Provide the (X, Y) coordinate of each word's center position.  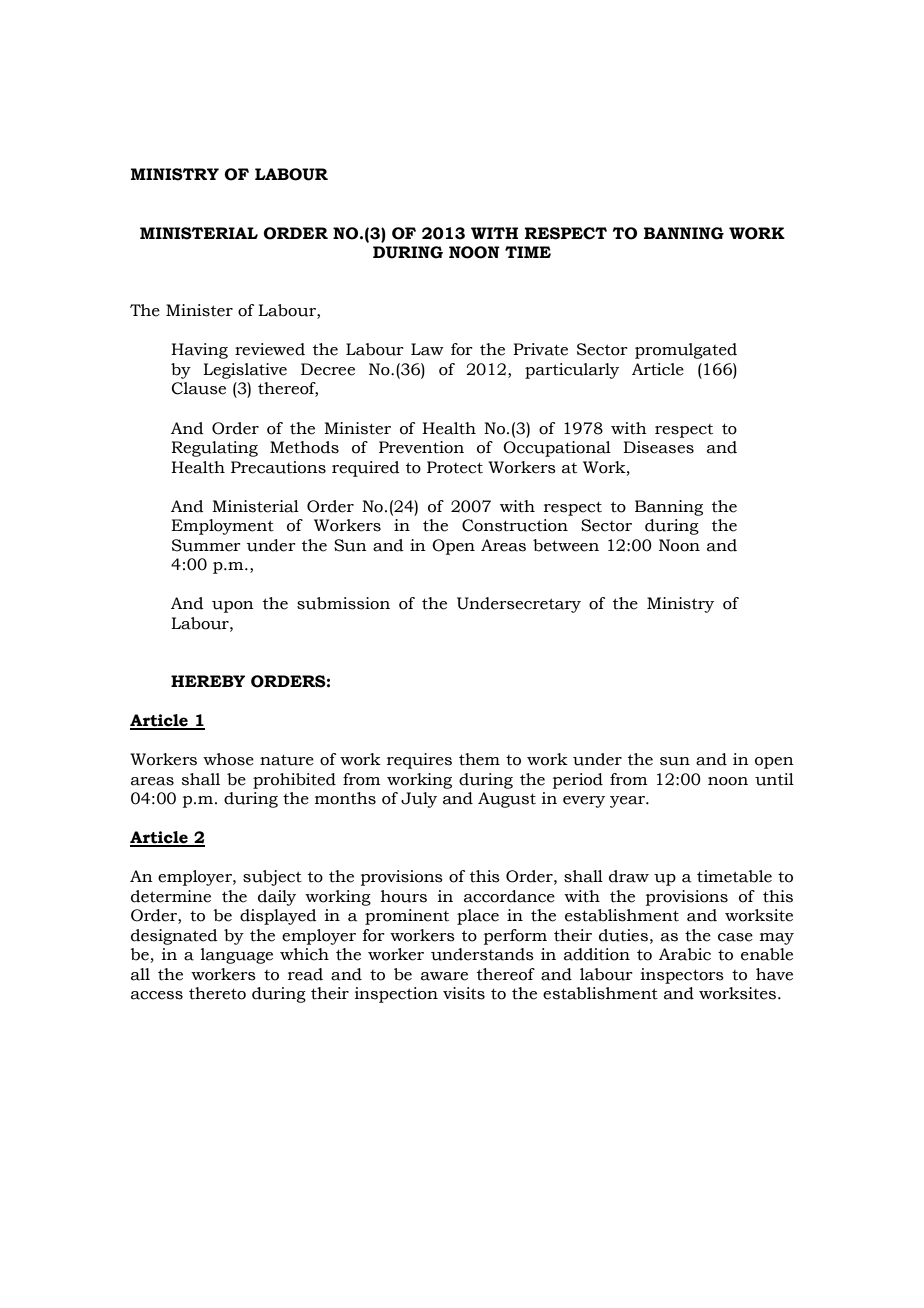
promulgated (686, 351)
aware (444, 976)
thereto (217, 993)
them (479, 759)
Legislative (245, 371)
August (507, 800)
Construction (515, 525)
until (774, 779)
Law (427, 349)
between (566, 545)
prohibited (294, 781)
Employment (222, 527)
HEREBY (208, 681)
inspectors (682, 976)
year (628, 802)
